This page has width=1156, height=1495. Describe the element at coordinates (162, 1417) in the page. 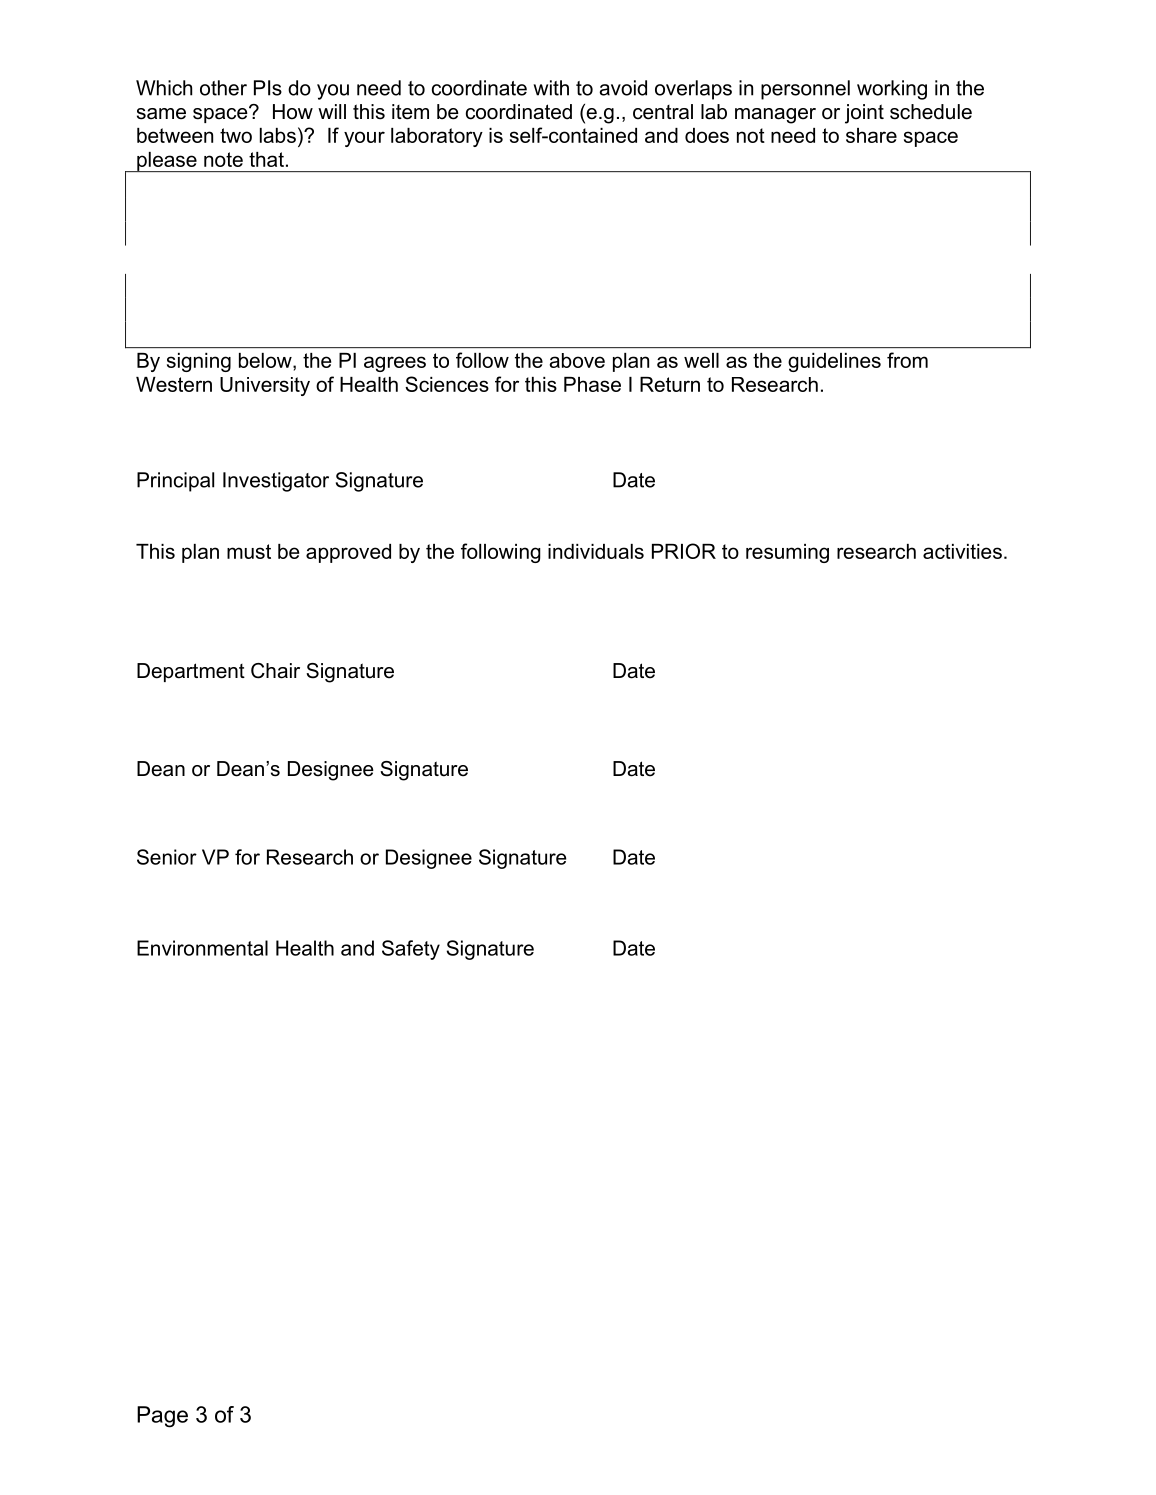

I see `Page` at that location.
